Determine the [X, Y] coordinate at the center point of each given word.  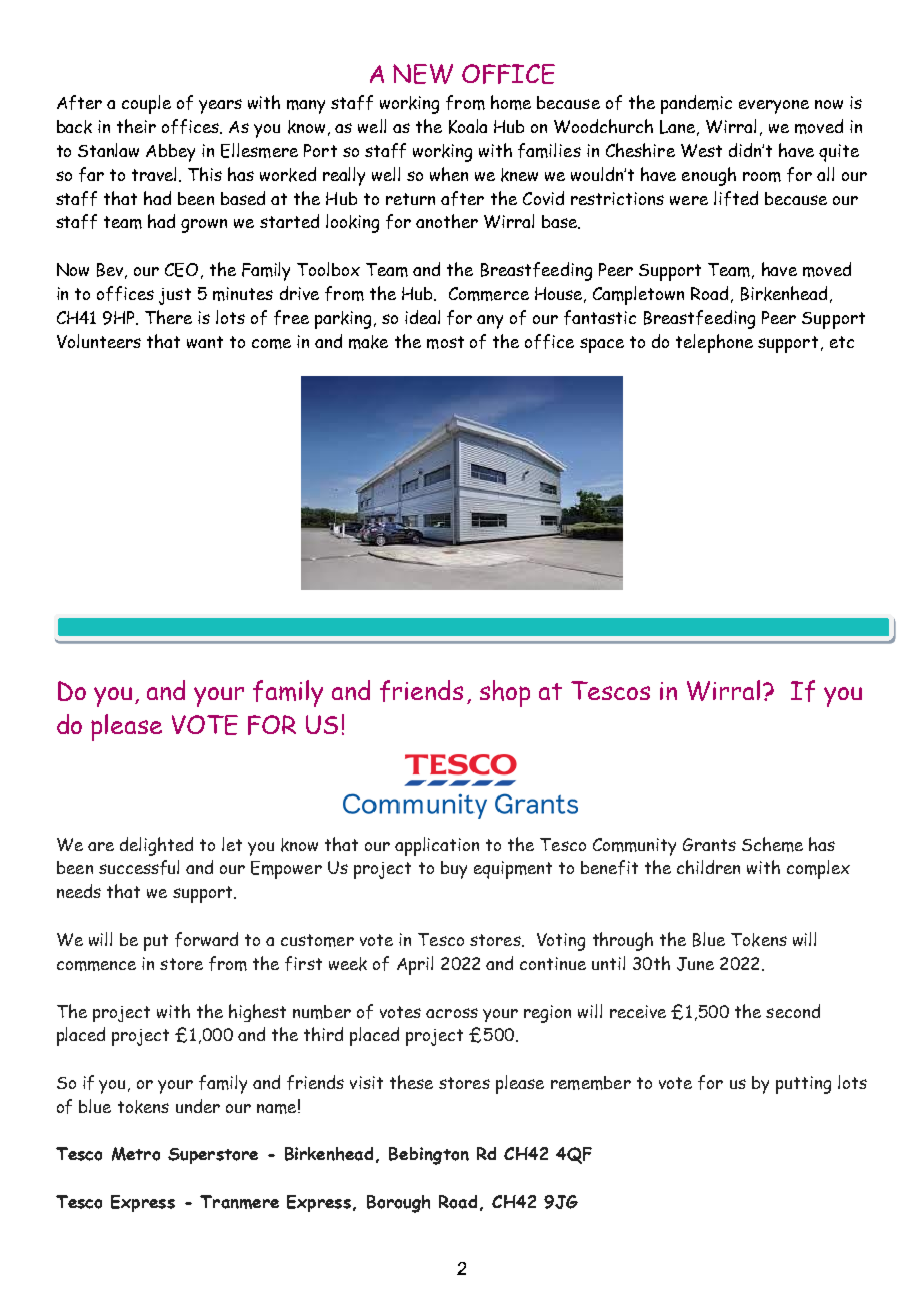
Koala [468, 126]
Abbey [170, 153]
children [708, 867]
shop [505, 693]
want [205, 342]
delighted [156, 846]
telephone [714, 343]
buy [454, 870]
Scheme [772, 844]
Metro [136, 1154]
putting [803, 1085]
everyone [774, 107]
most [445, 342]
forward [206, 939]
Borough [398, 1204]
